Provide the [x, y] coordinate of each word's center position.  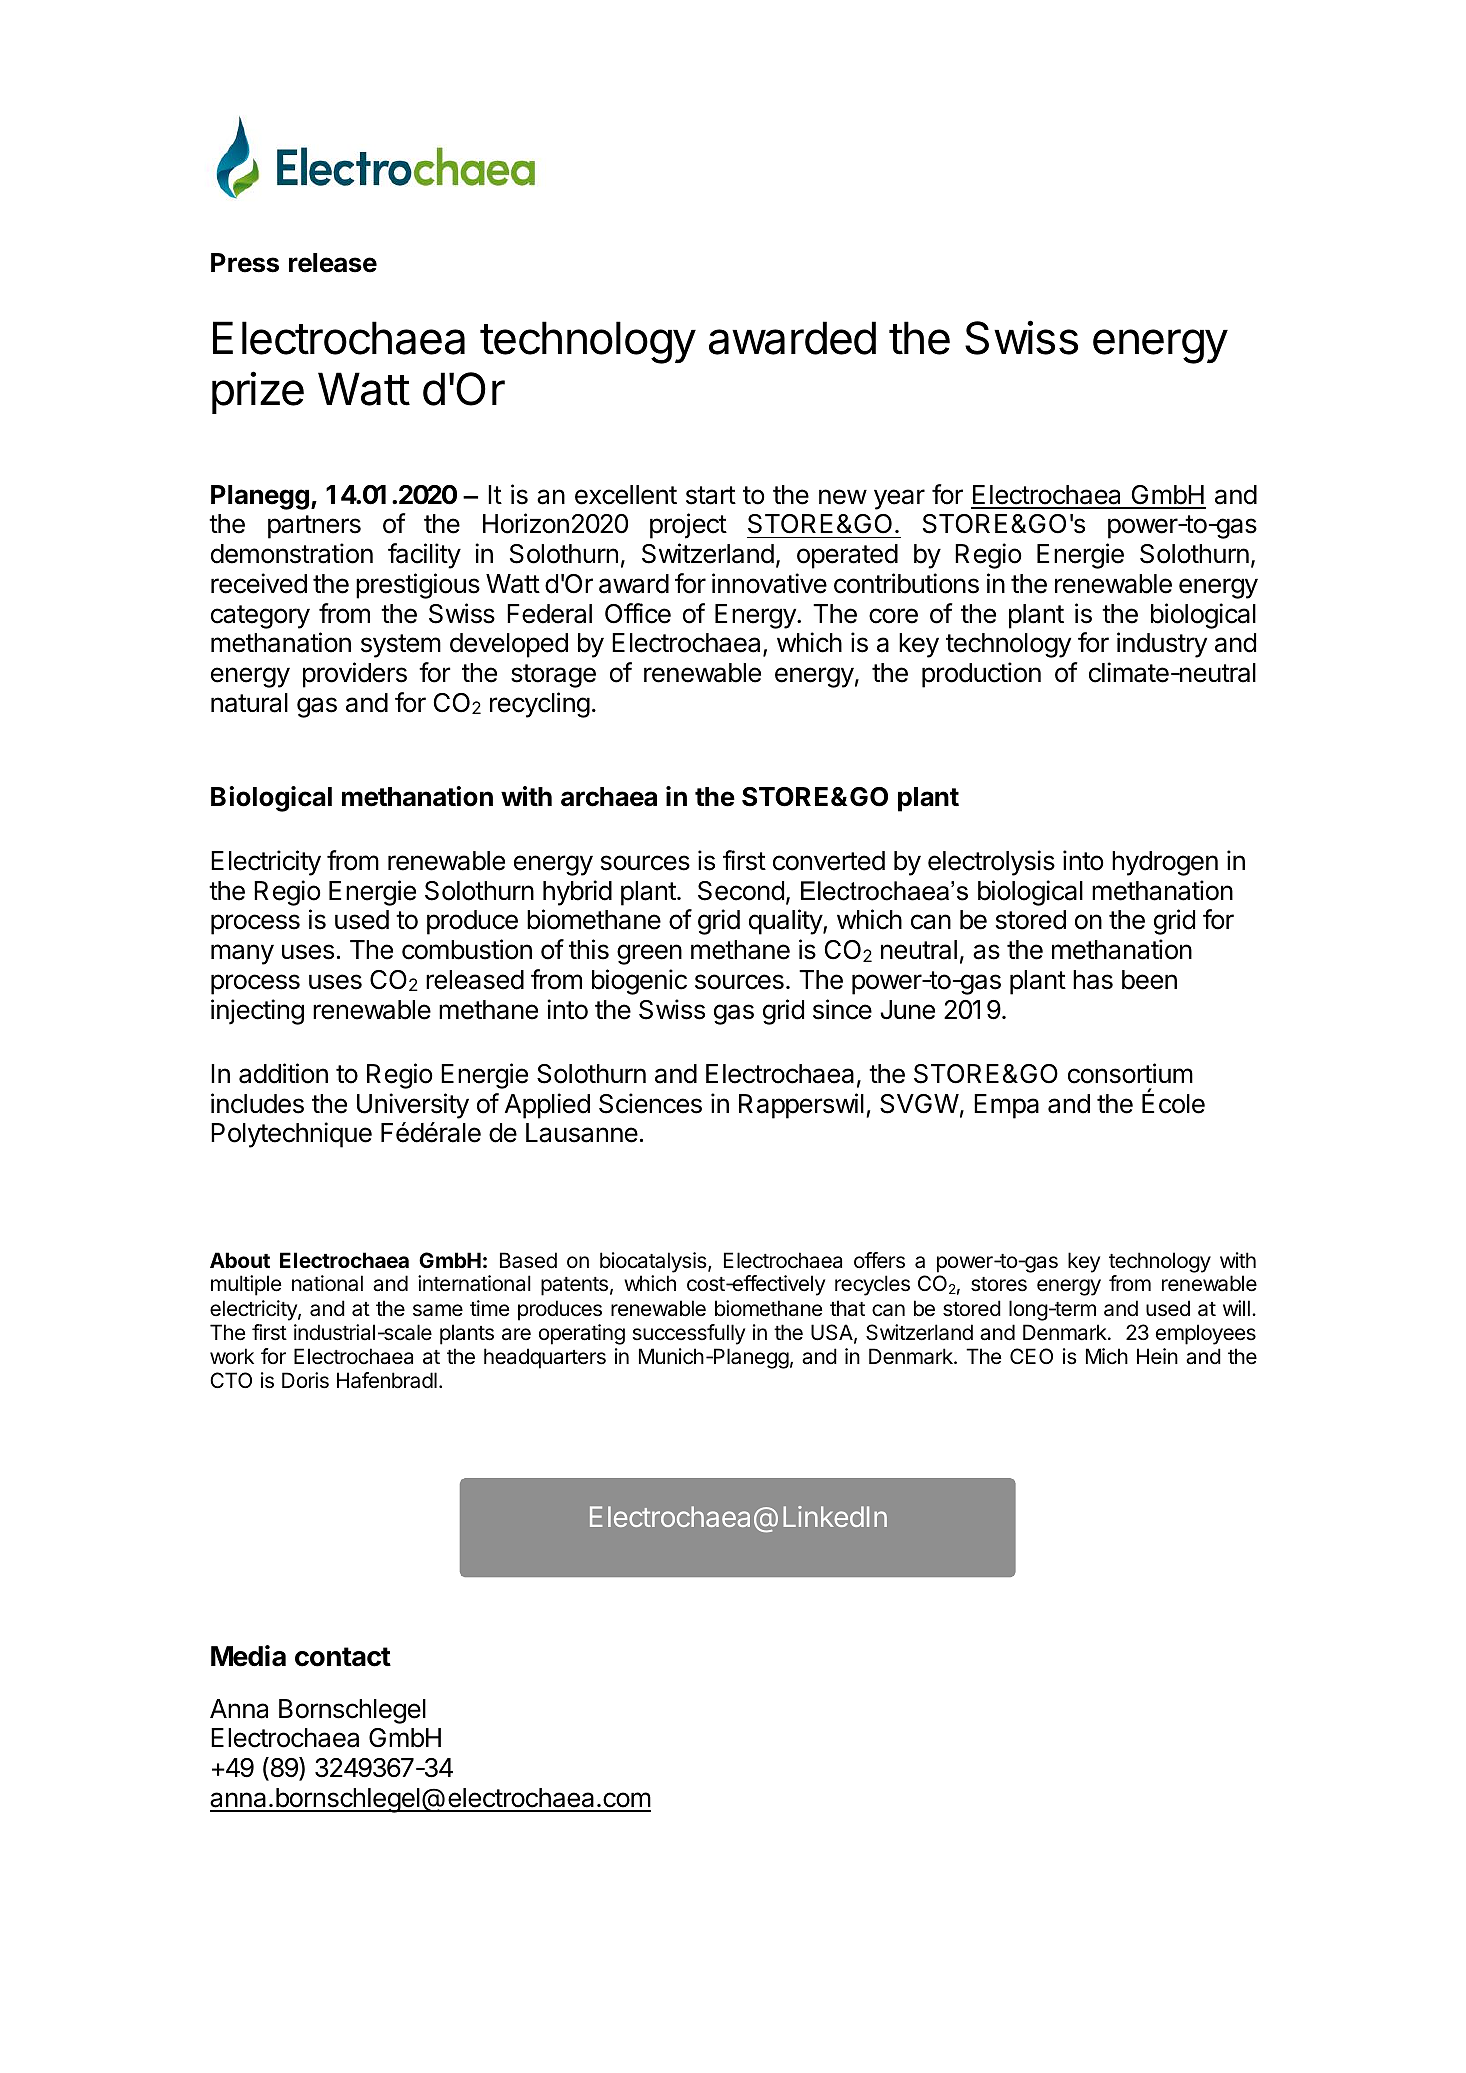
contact [343, 1657]
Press [245, 263]
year [899, 499]
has [1093, 980]
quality [786, 922]
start [711, 495]
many [242, 954]
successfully [688, 1334]
